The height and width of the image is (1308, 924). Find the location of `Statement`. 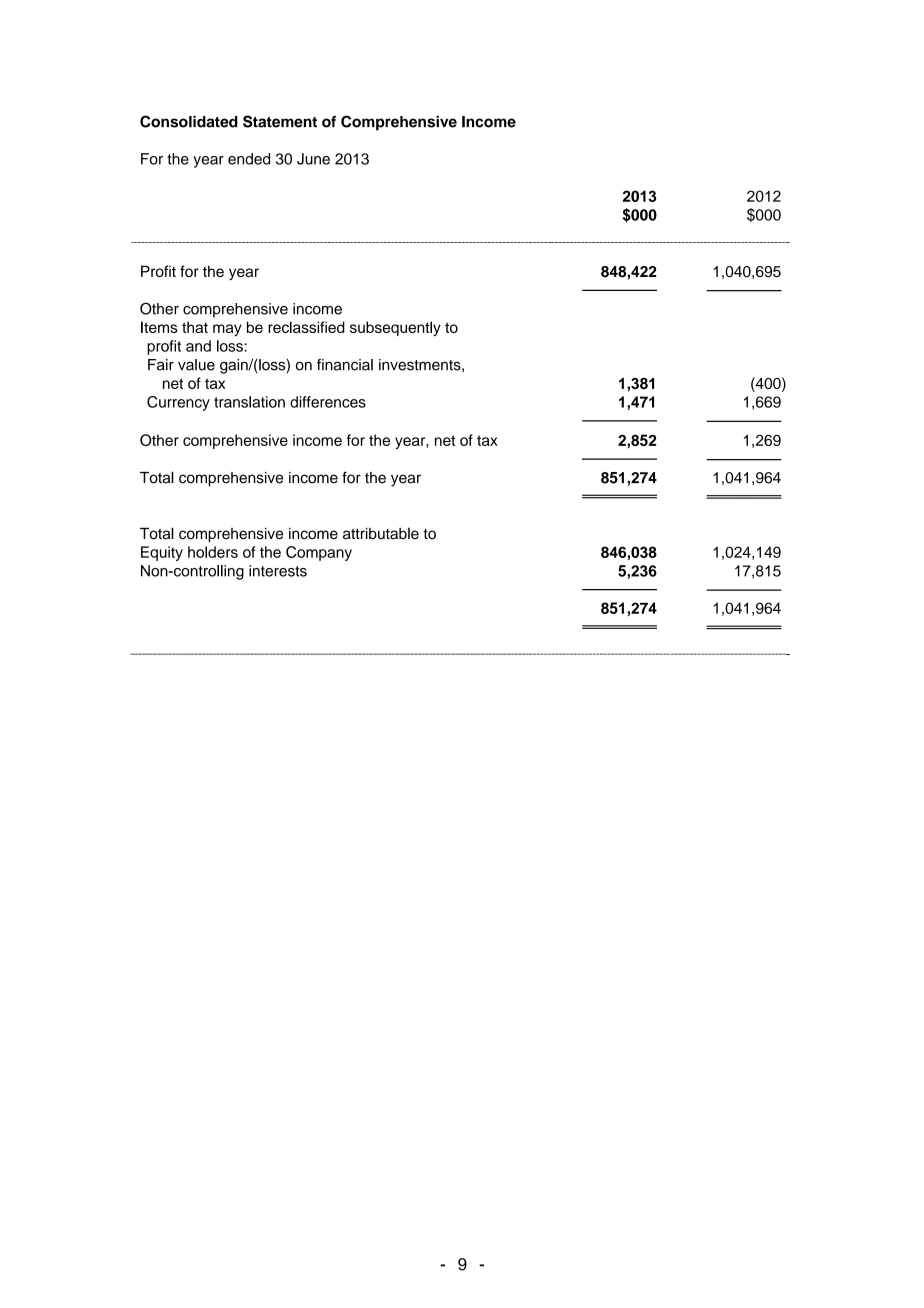

Statement is located at coordinates (280, 121).
